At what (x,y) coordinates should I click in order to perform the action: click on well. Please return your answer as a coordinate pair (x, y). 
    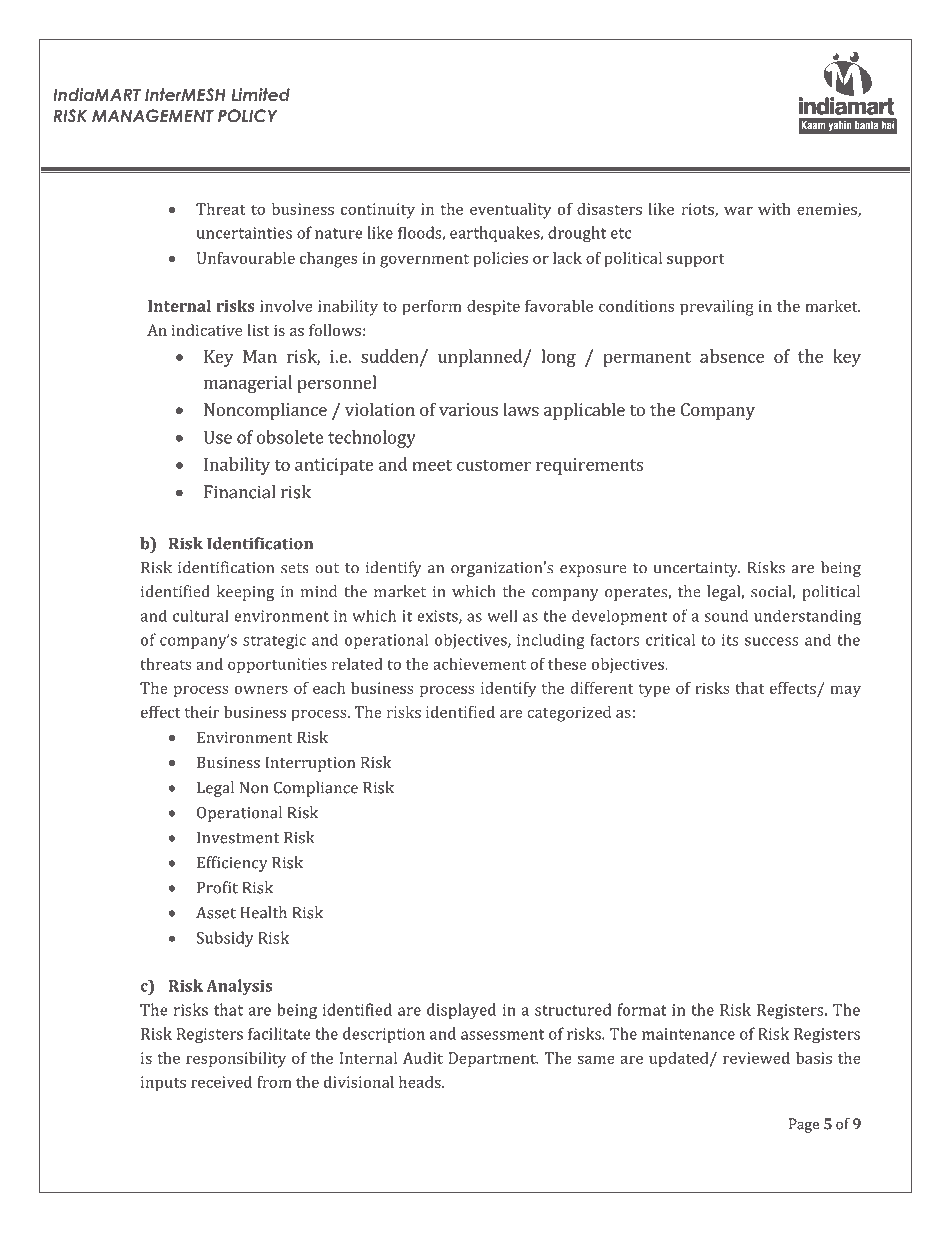
    Looking at the image, I should click on (502, 615).
